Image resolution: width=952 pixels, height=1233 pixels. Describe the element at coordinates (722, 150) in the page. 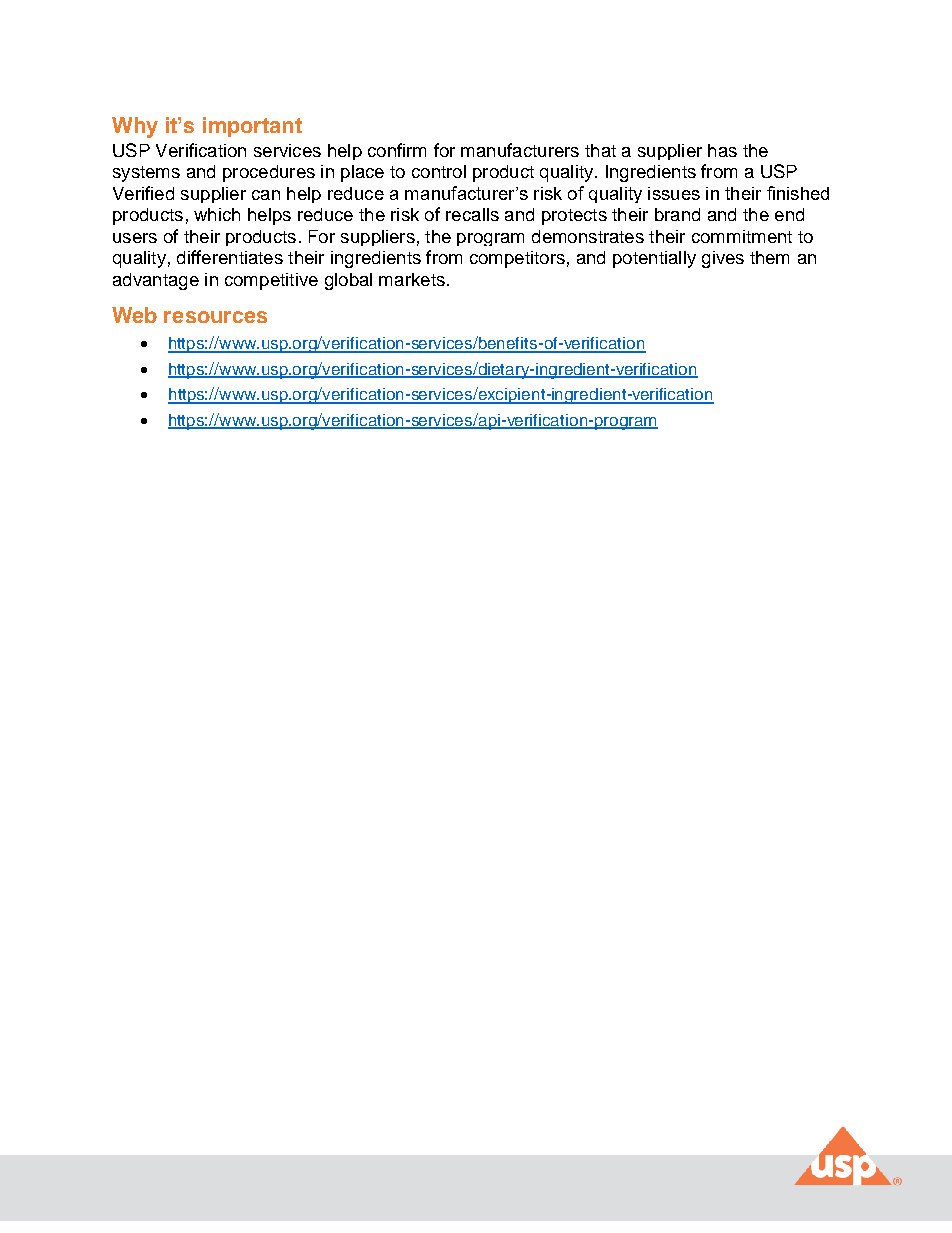

I see `has` at that location.
